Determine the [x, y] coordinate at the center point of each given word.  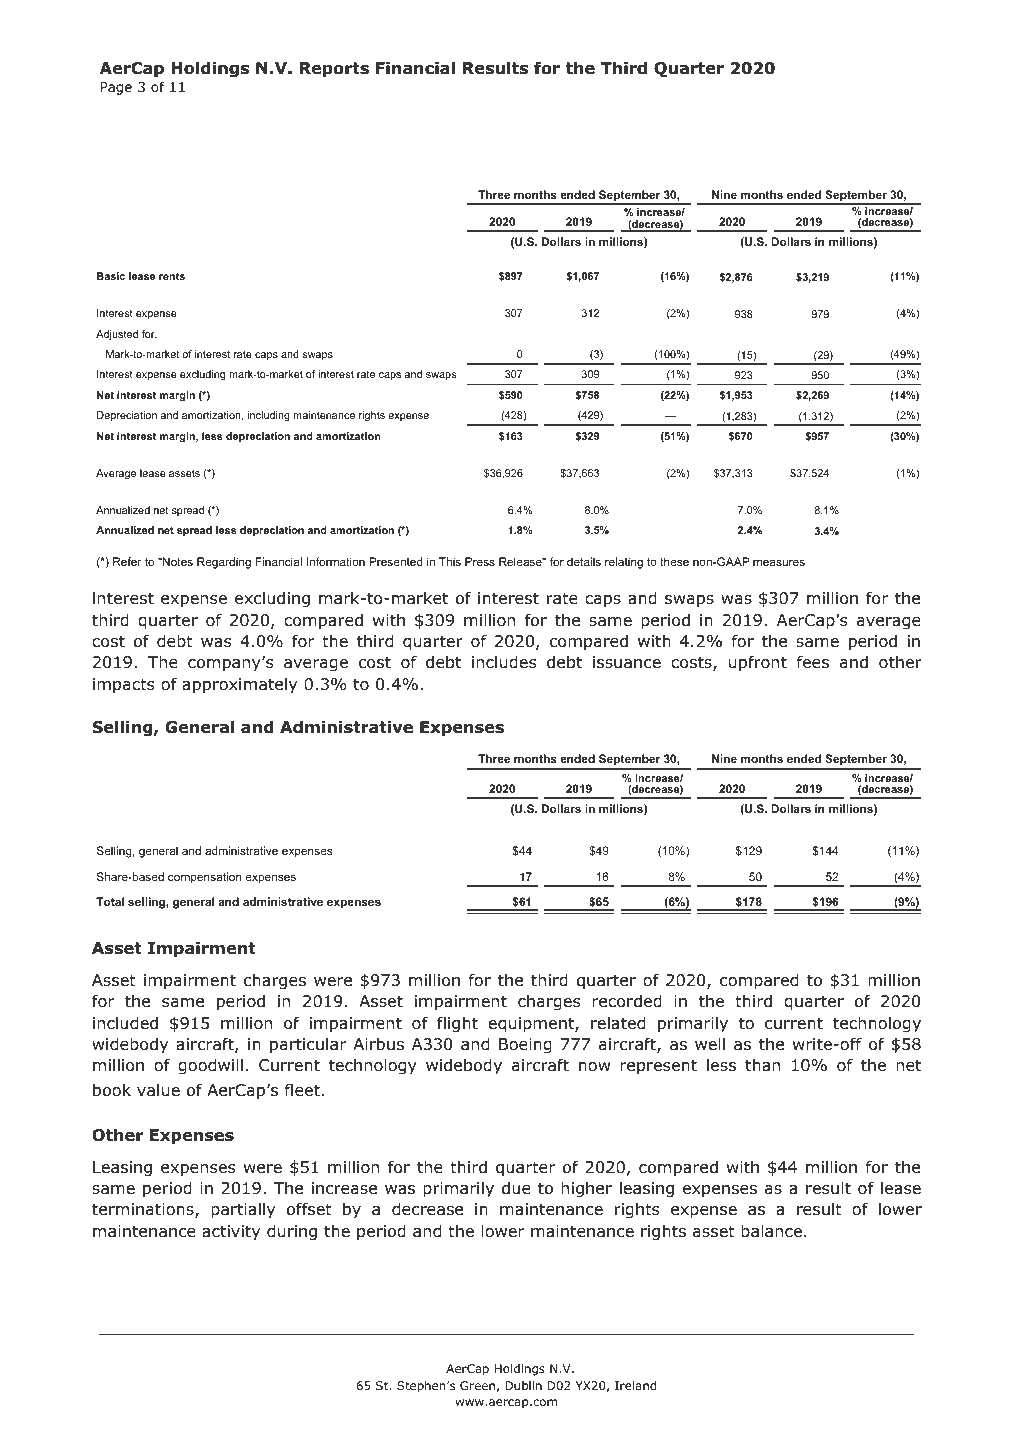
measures [779, 562]
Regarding [224, 563]
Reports [334, 70]
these [674, 561]
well [710, 1043]
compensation [205, 878]
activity [231, 1233]
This [450, 561]
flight [457, 1024]
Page [116, 88]
